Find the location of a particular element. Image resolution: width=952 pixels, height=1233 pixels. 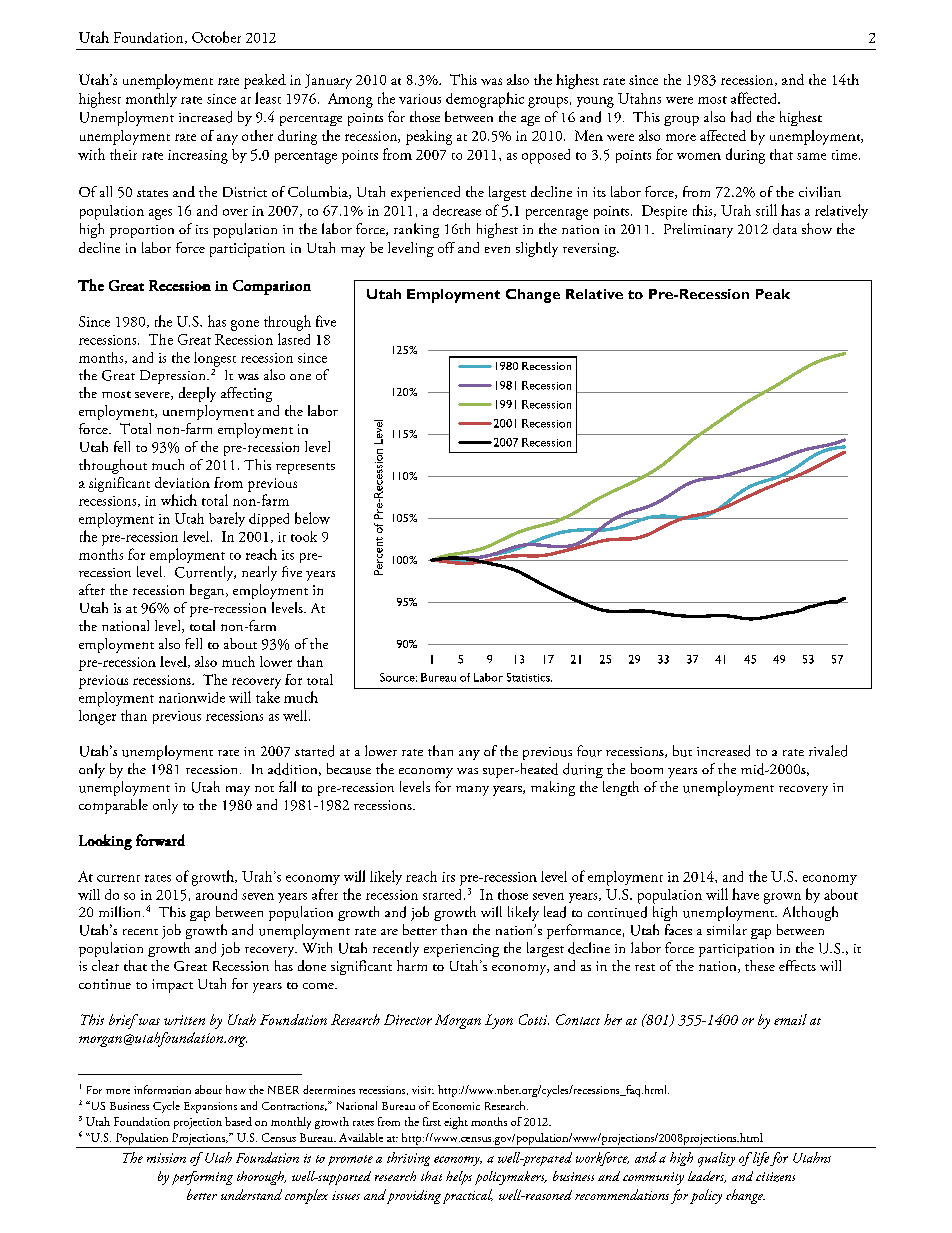

October is located at coordinates (216, 37).
